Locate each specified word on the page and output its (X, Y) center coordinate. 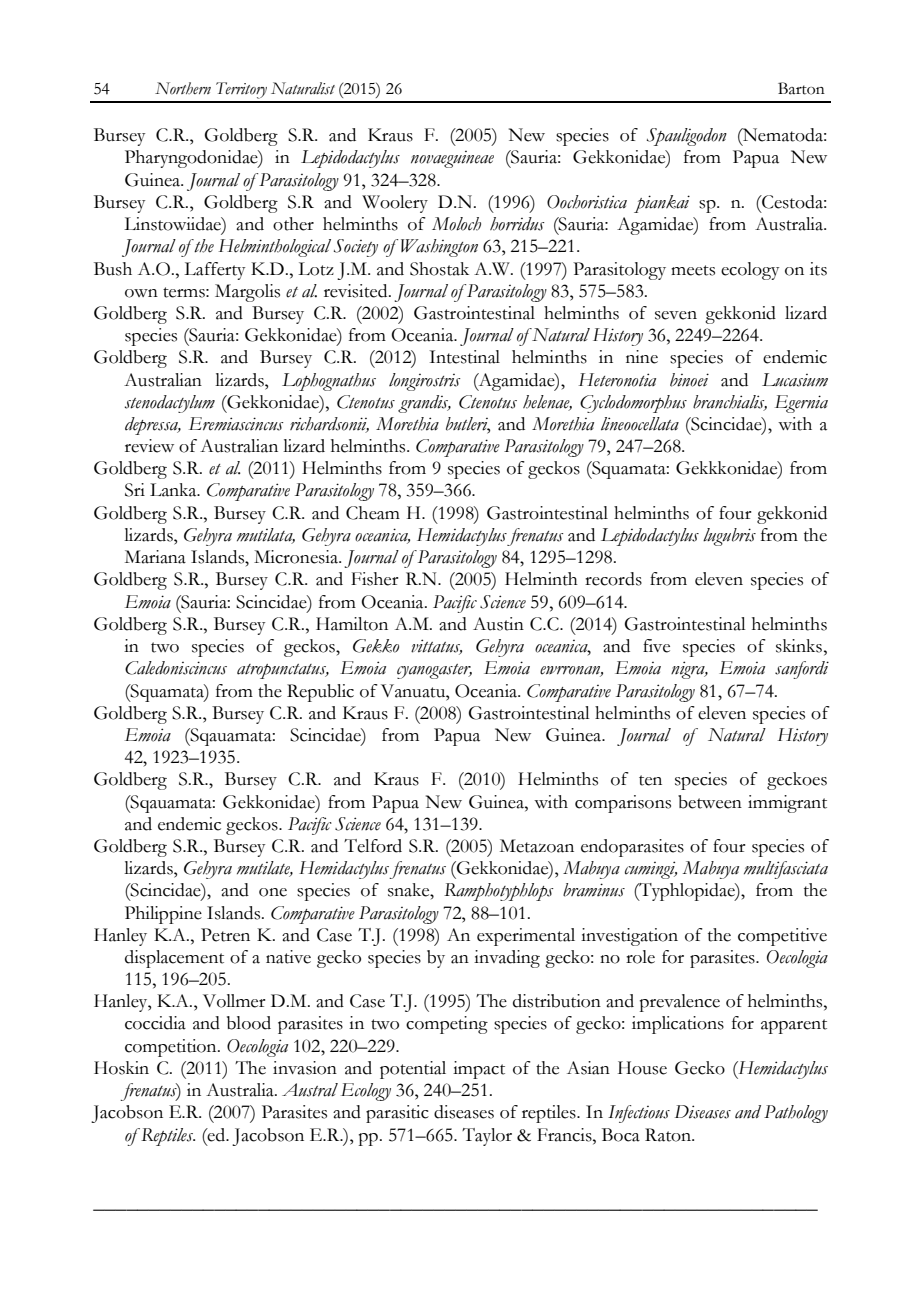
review (149, 446)
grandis (424, 404)
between (710, 802)
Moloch (456, 224)
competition (172, 1048)
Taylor (487, 1137)
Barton (801, 88)
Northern (183, 88)
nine (642, 357)
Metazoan (537, 846)
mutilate (265, 869)
